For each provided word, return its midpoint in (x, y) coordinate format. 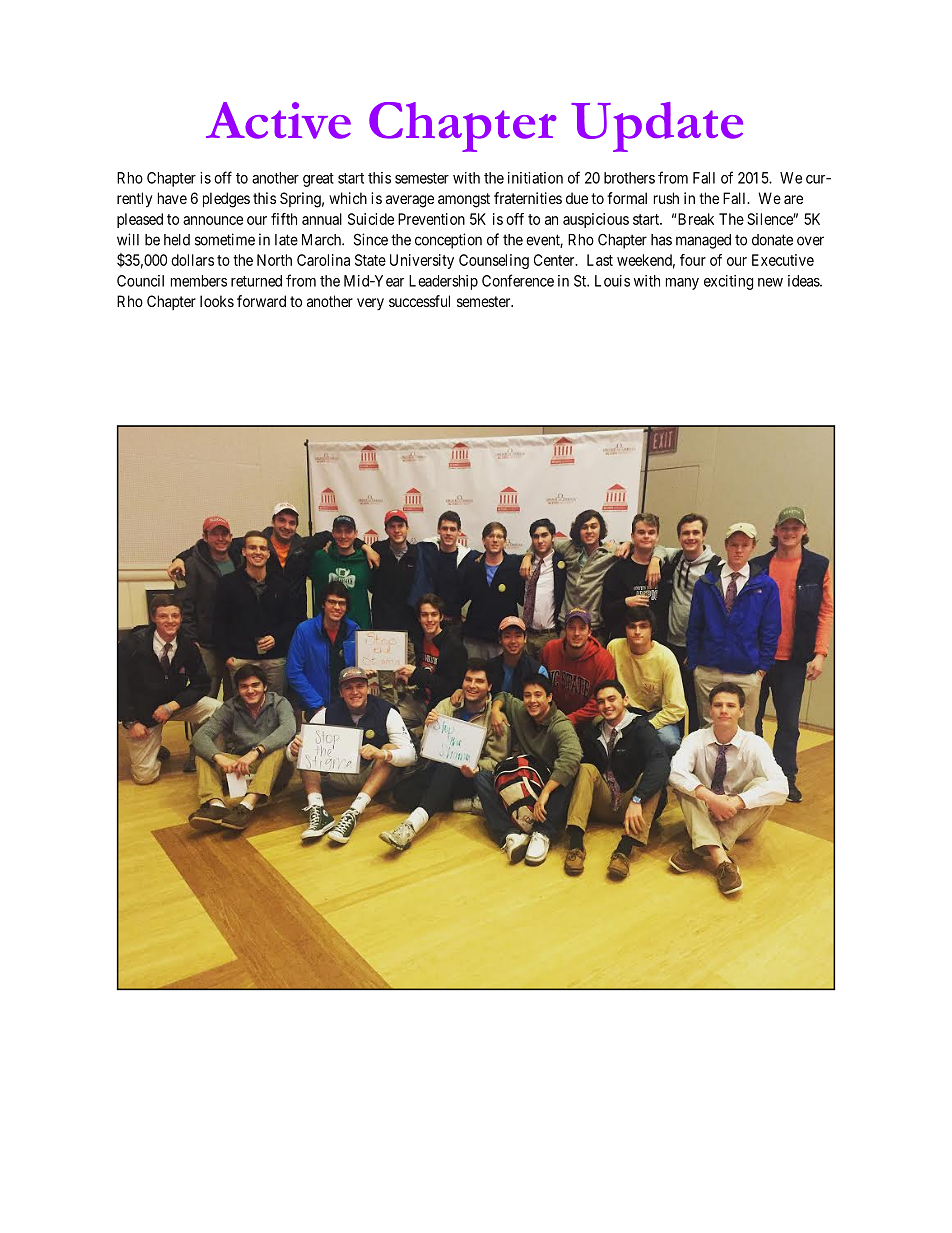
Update (657, 127)
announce (213, 220)
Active (278, 120)
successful (419, 301)
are (793, 199)
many (682, 284)
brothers (629, 178)
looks (217, 301)
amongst (464, 200)
